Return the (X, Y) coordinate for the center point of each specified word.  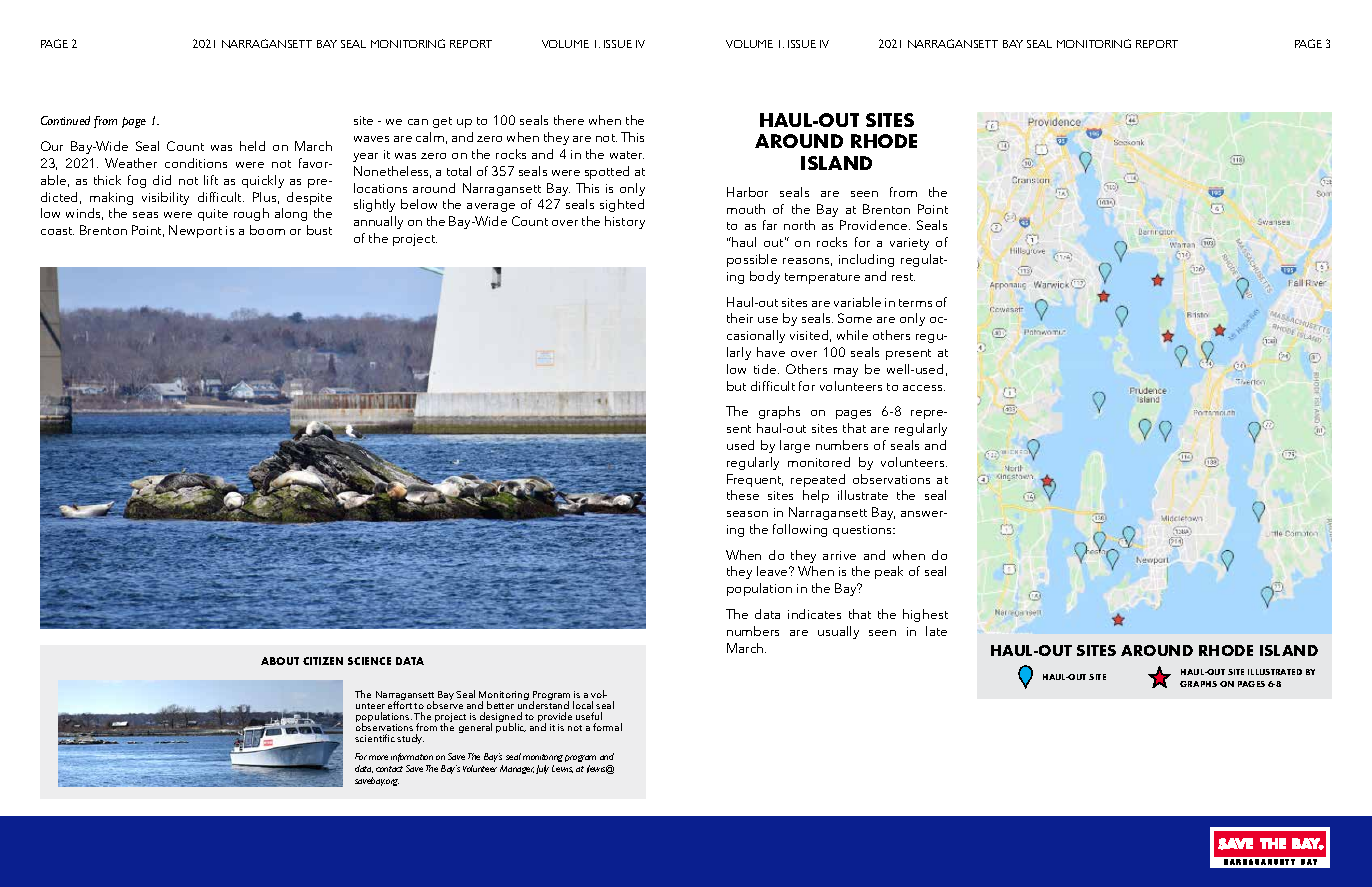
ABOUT (280, 661)
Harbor (747, 192)
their (740, 318)
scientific (375, 738)
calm (430, 137)
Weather (131, 163)
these (743, 495)
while (852, 335)
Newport (195, 231)
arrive (839, 555)
